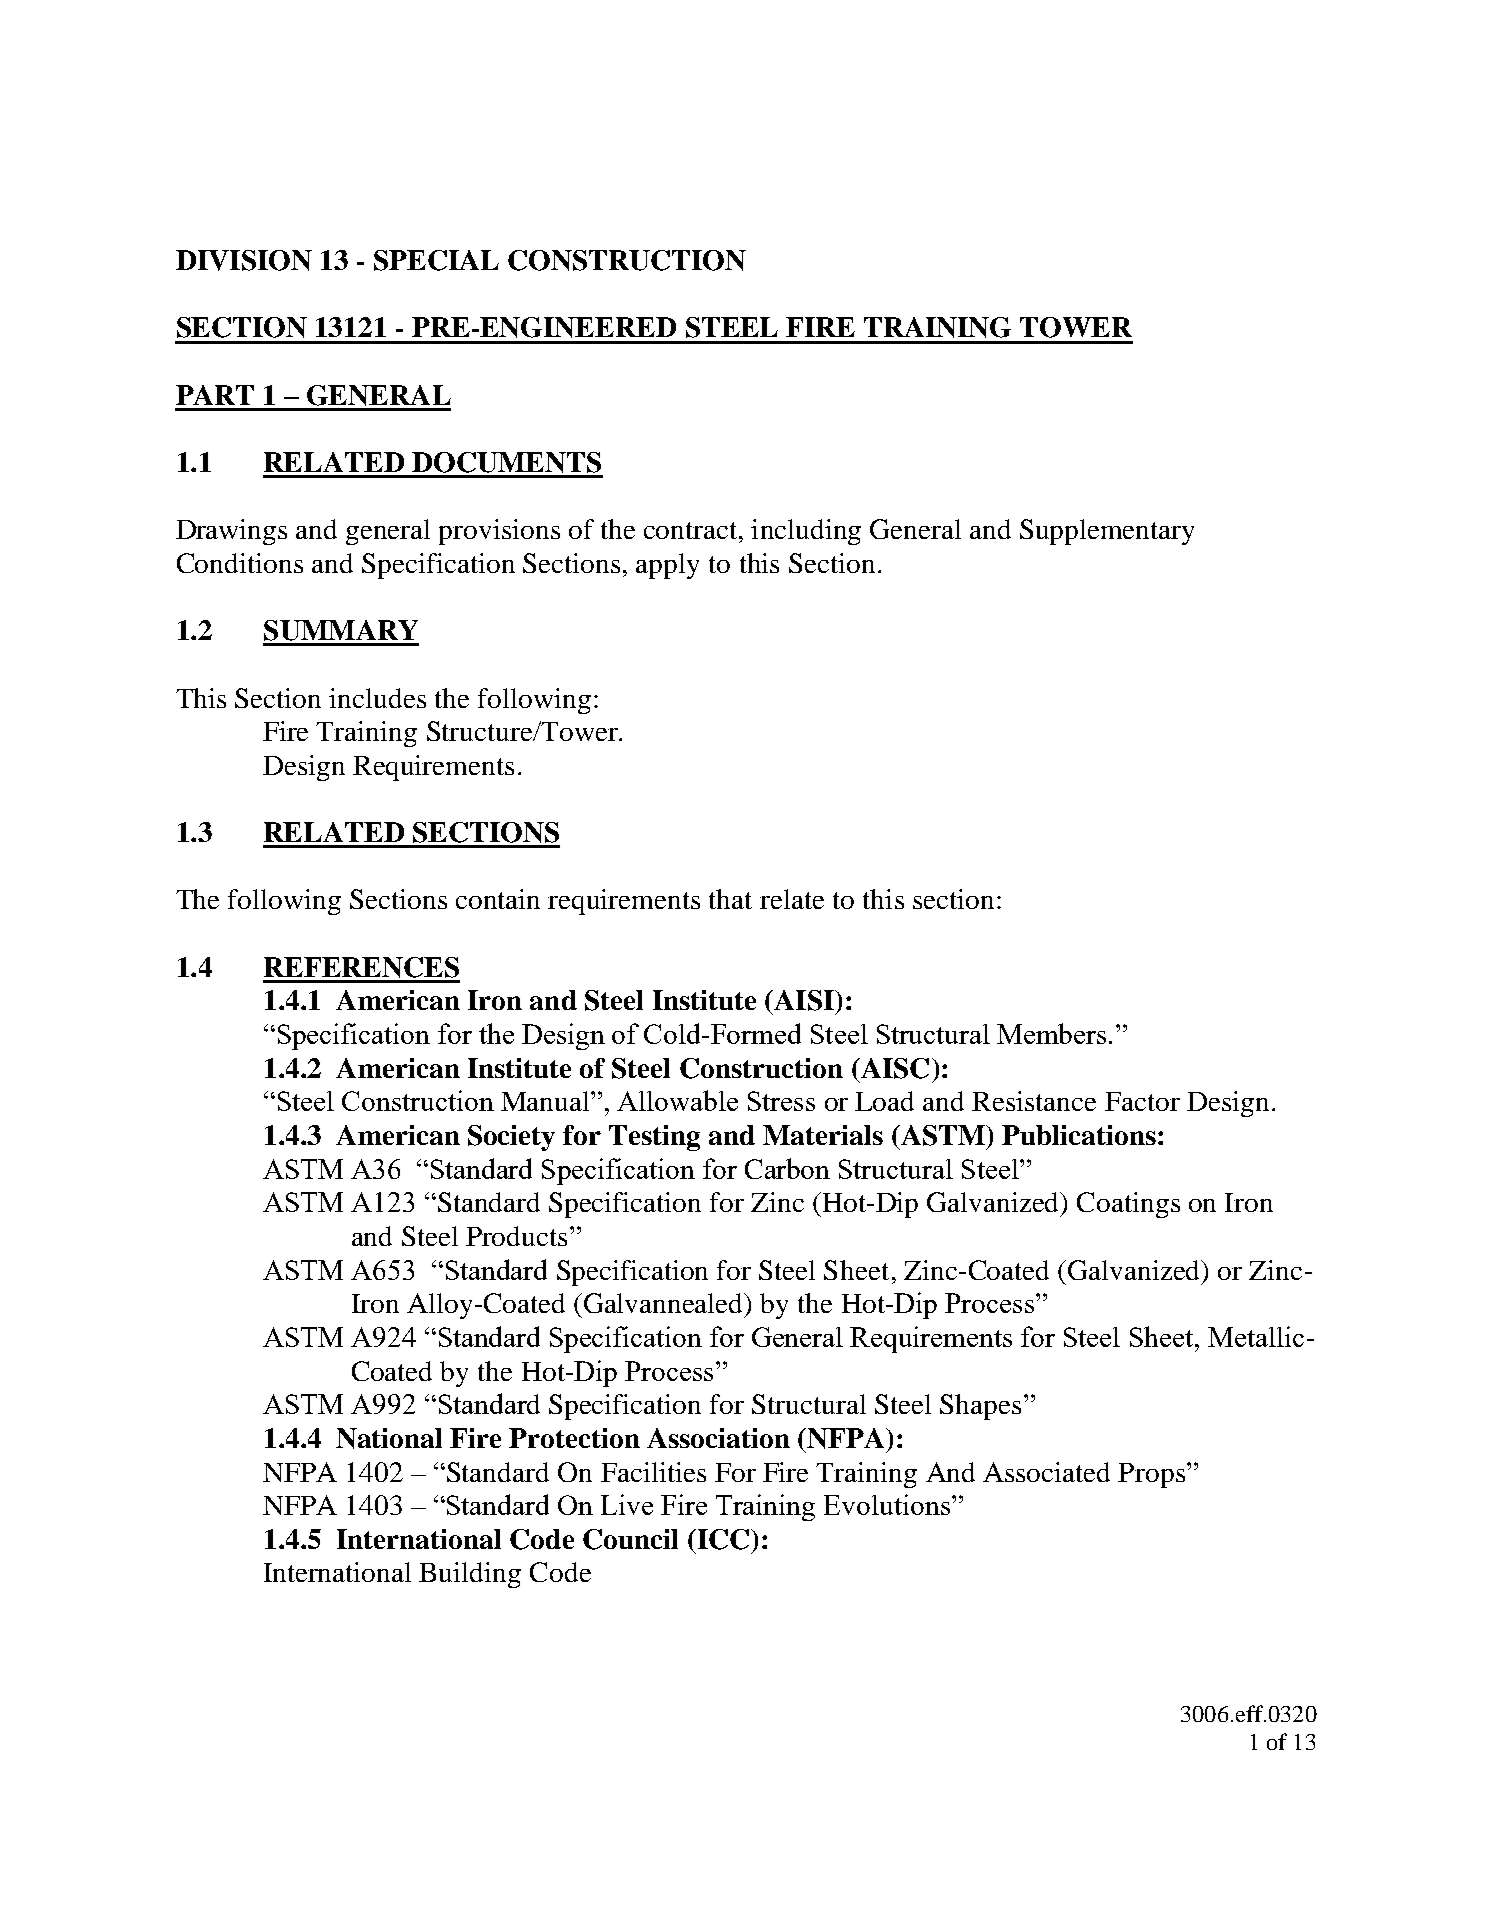  I want to click on apply, so click(667, 566).
